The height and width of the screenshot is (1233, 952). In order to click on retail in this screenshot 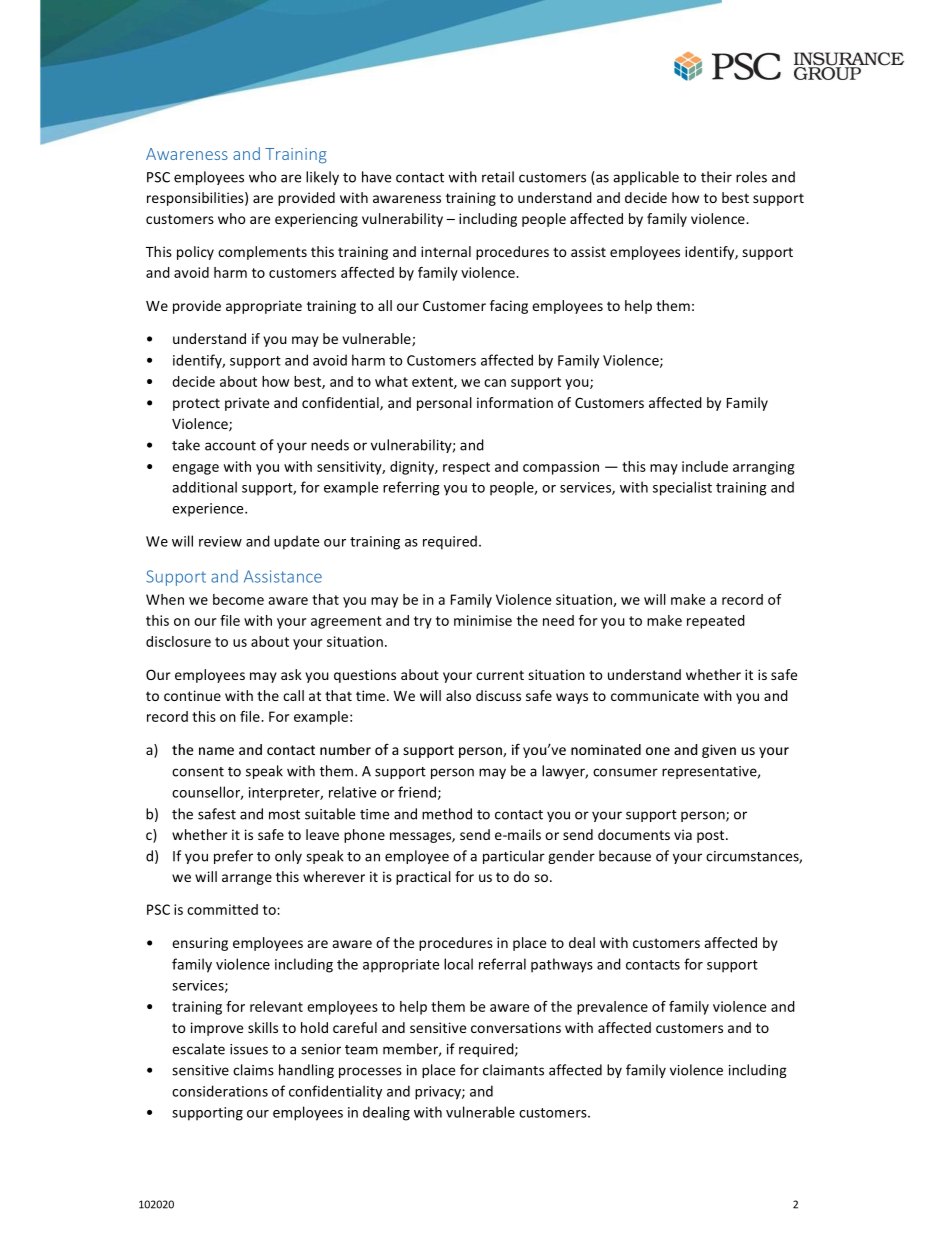, I will do `click(498, 177)`.
